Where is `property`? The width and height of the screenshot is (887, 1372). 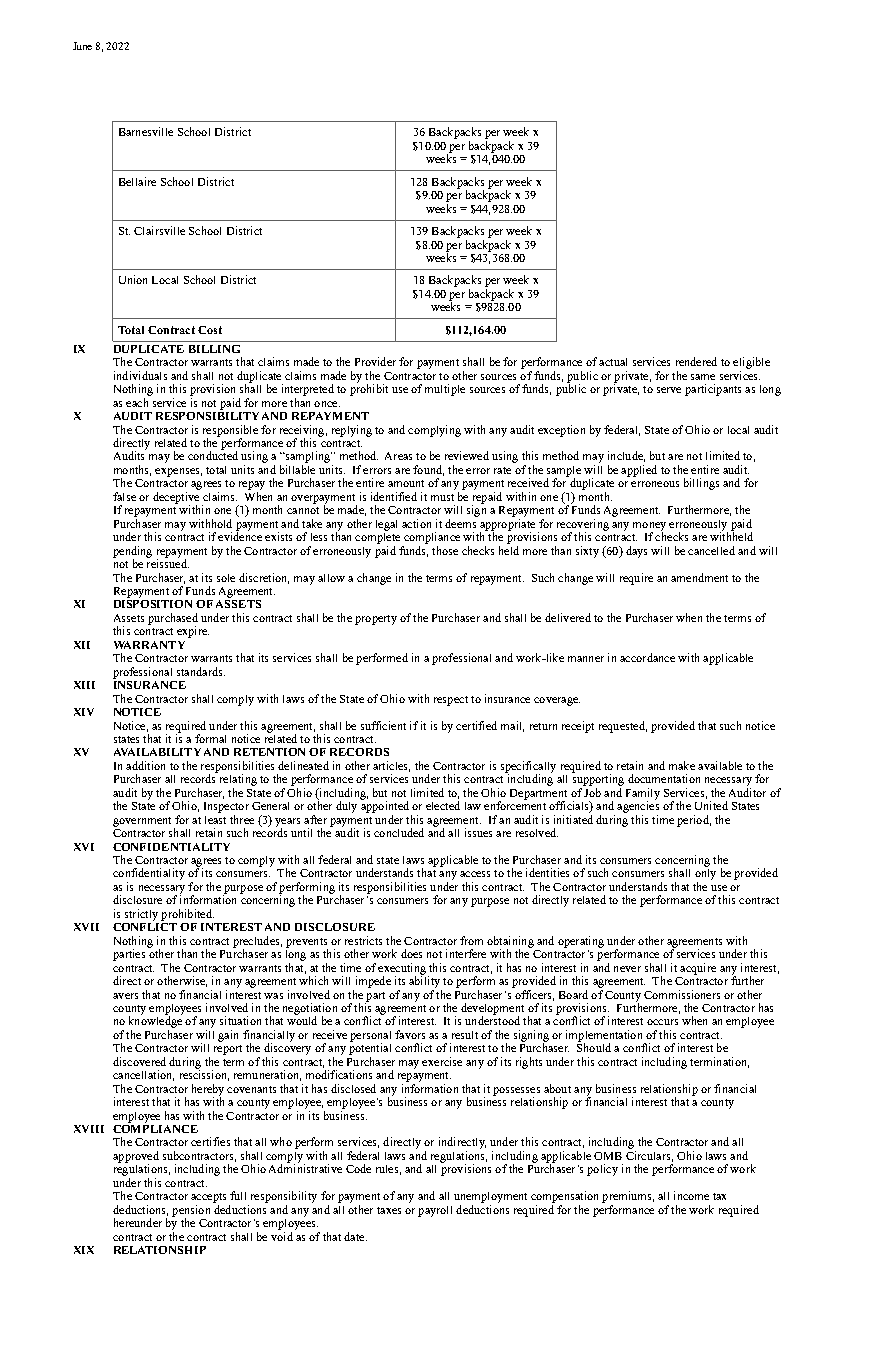 property is located at coordinates (376, 620).
